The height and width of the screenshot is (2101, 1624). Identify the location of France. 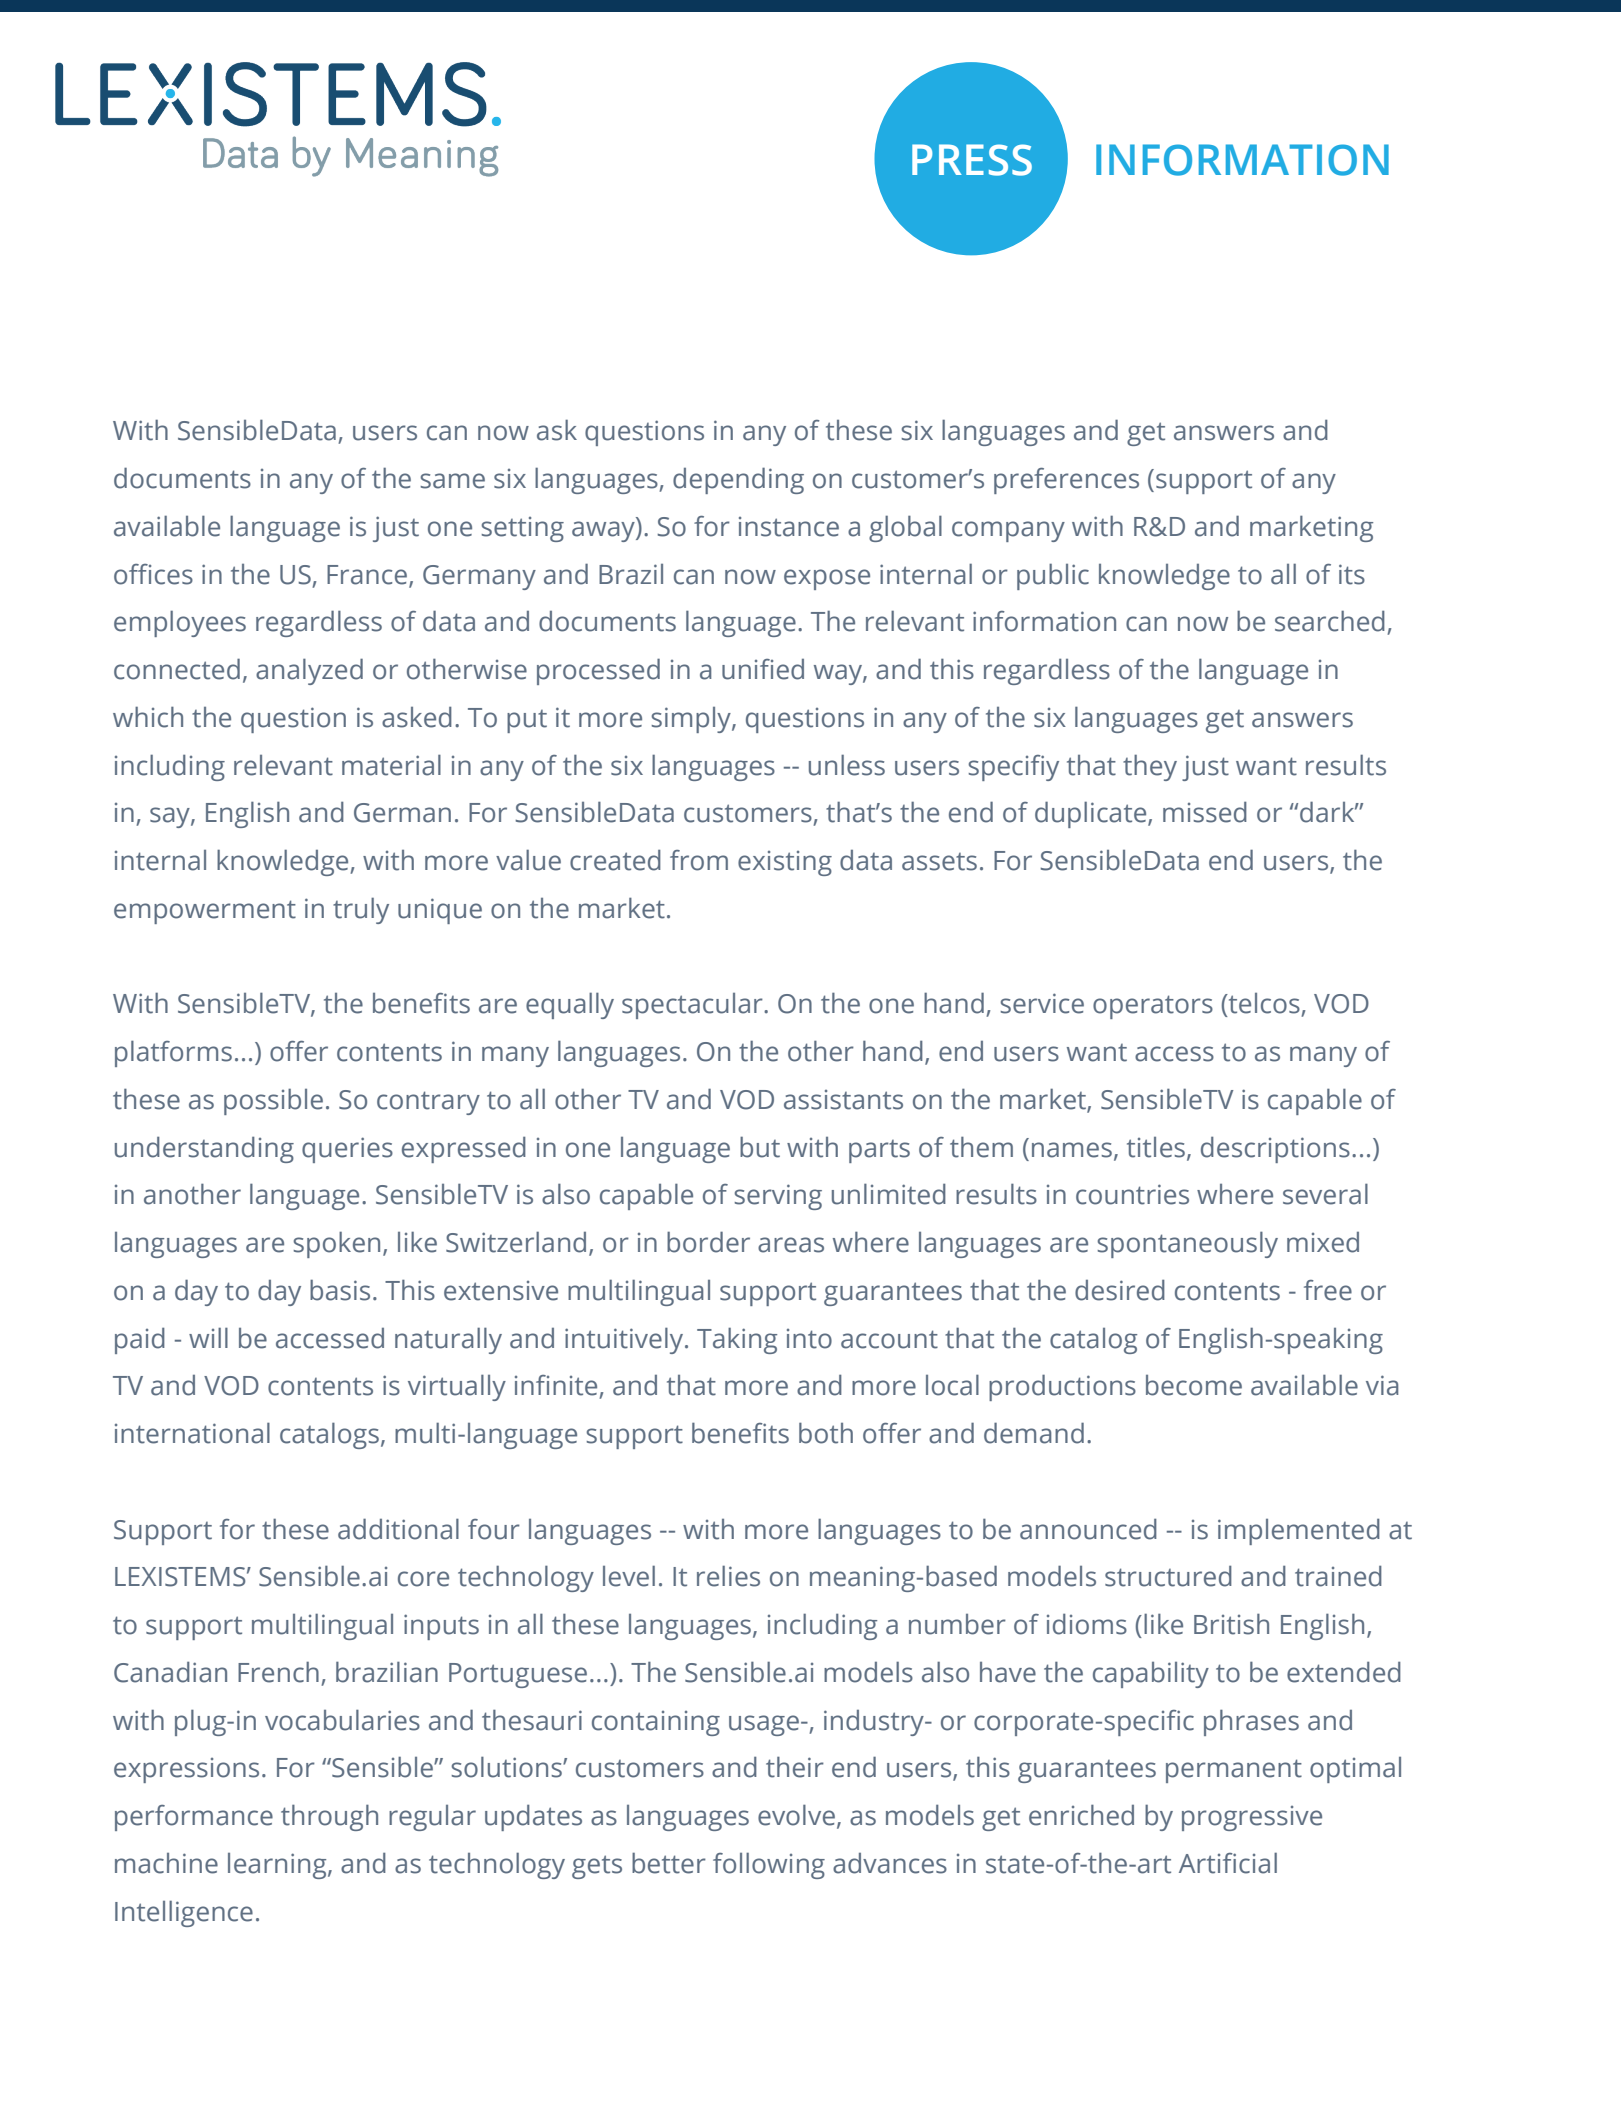
(367, 575).
